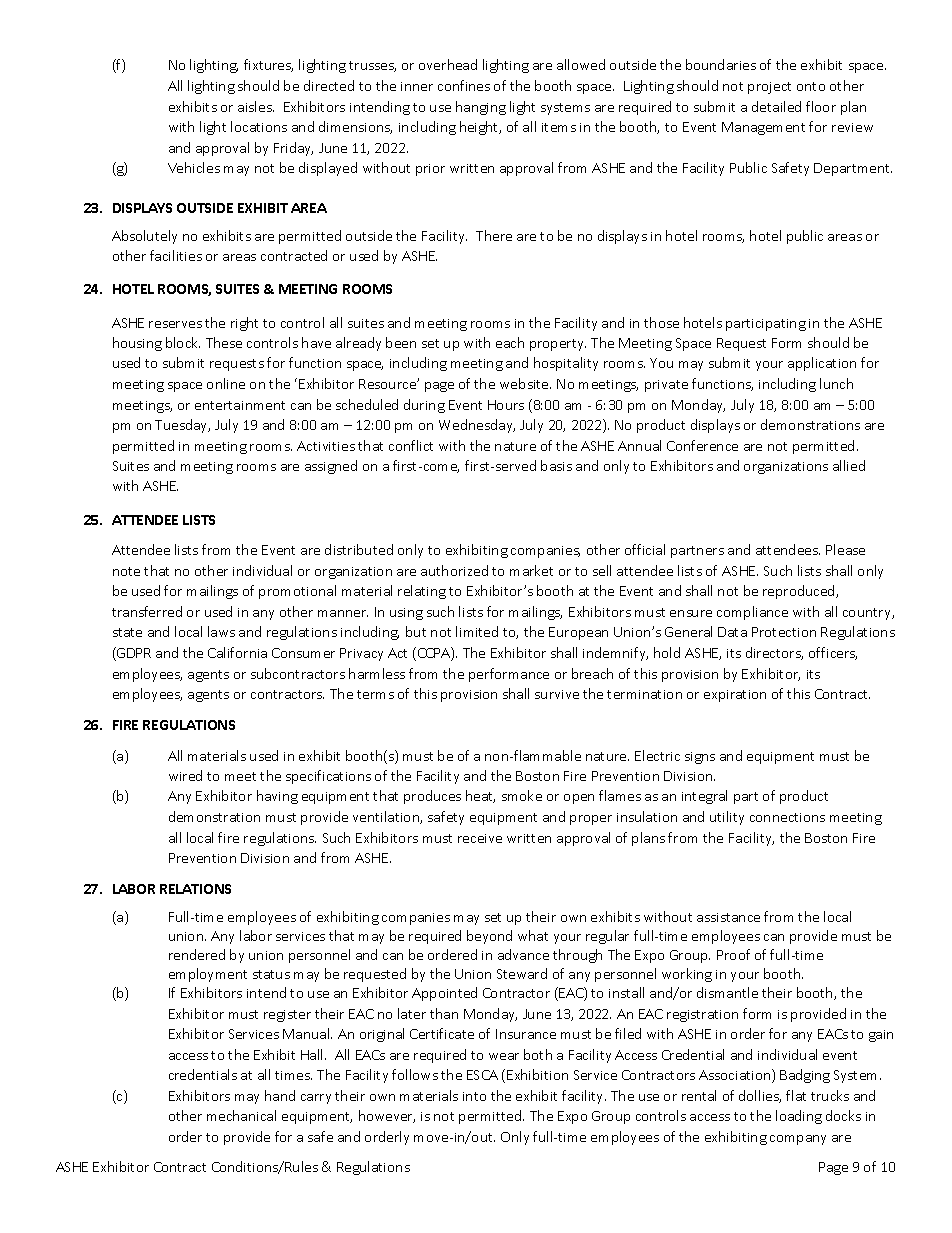 The image size is (952, 1233). Describe the element at coordinates (256, 106) in the page. I see `aisles` at that location.
